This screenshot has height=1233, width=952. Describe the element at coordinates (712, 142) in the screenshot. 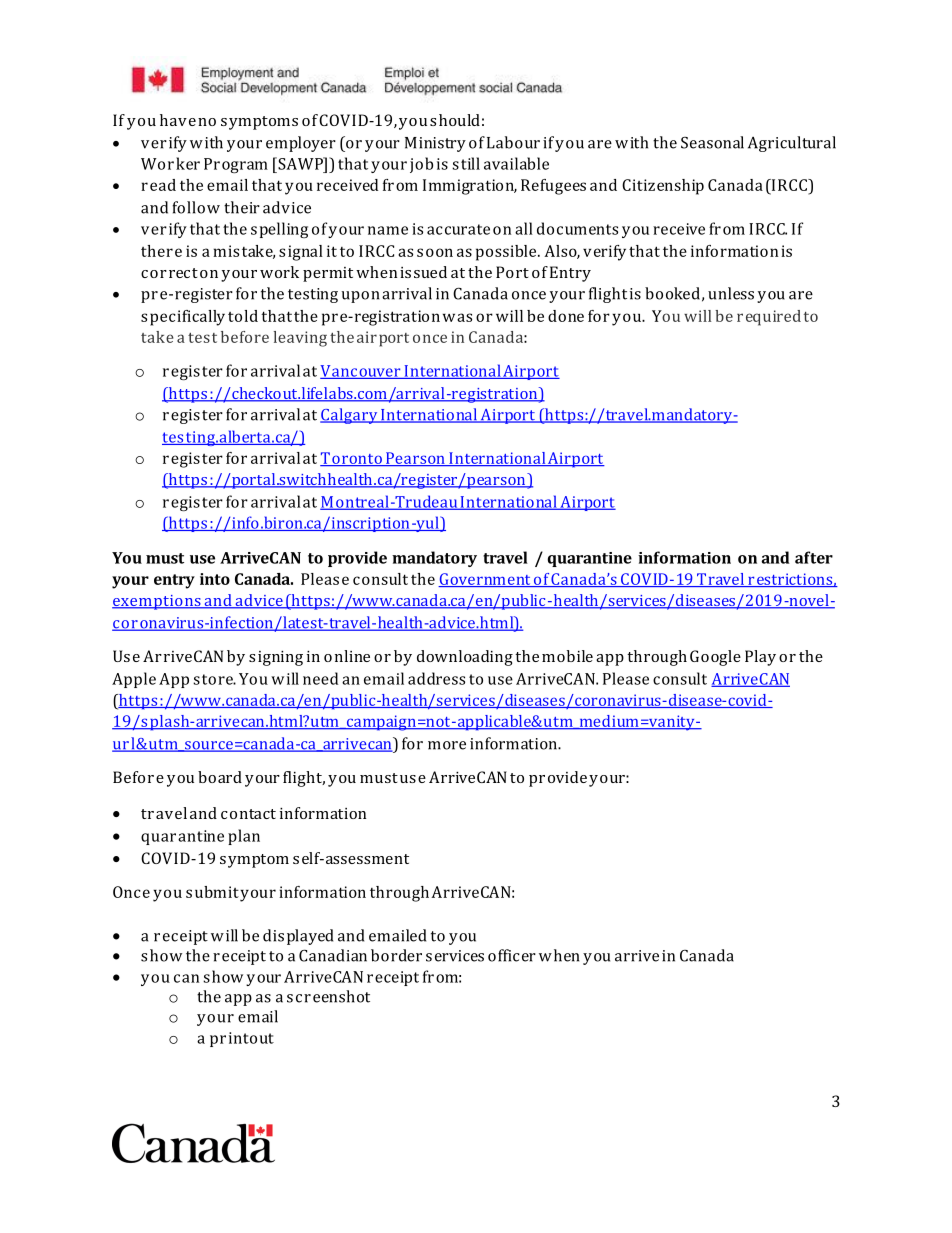

I see `Seasonal` at that location.
